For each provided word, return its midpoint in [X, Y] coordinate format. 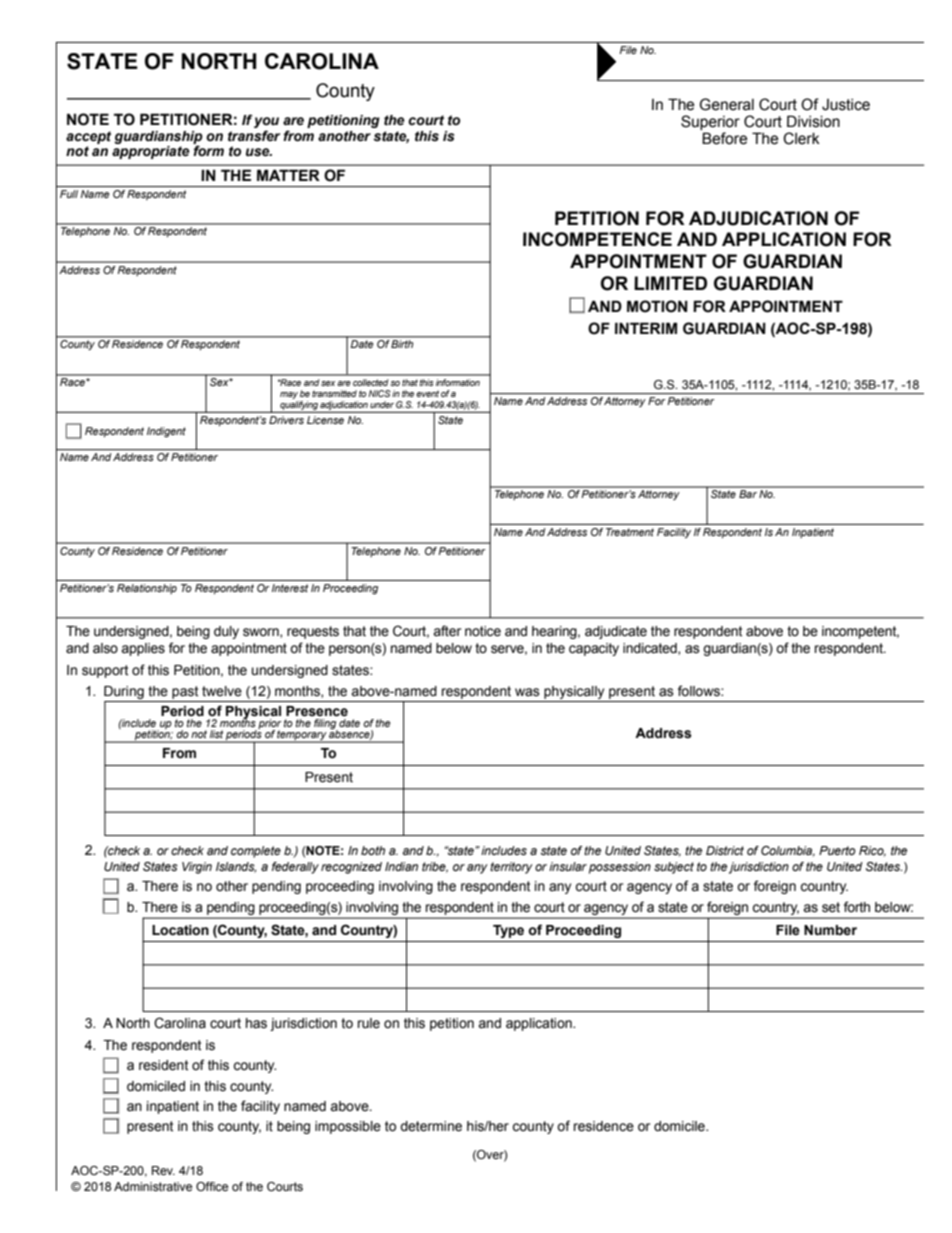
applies [143, 649]
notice [483, 631]
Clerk [801, 138]
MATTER [288, 175]
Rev [163, 1170]
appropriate [151, 152]
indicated [651, 649]
